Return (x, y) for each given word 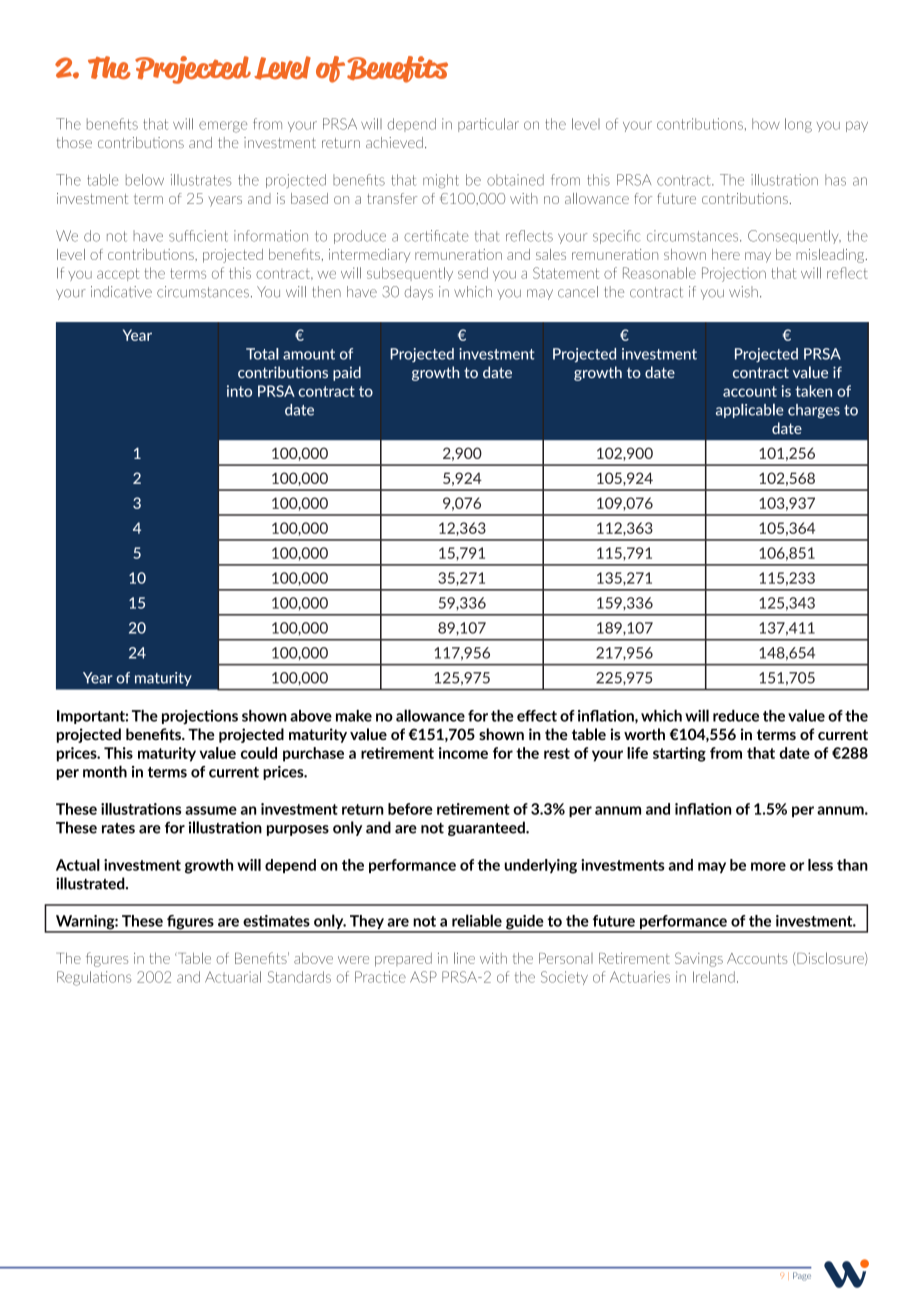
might (441, 181)
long (798, 125)
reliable (477, 920)
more (768, 866)
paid (347, 373)
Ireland (714, 977)
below (145, 180)
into (239, 391)
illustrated (91, 883)
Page (802, 1276)
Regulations (94, 978)
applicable (750, 410)
